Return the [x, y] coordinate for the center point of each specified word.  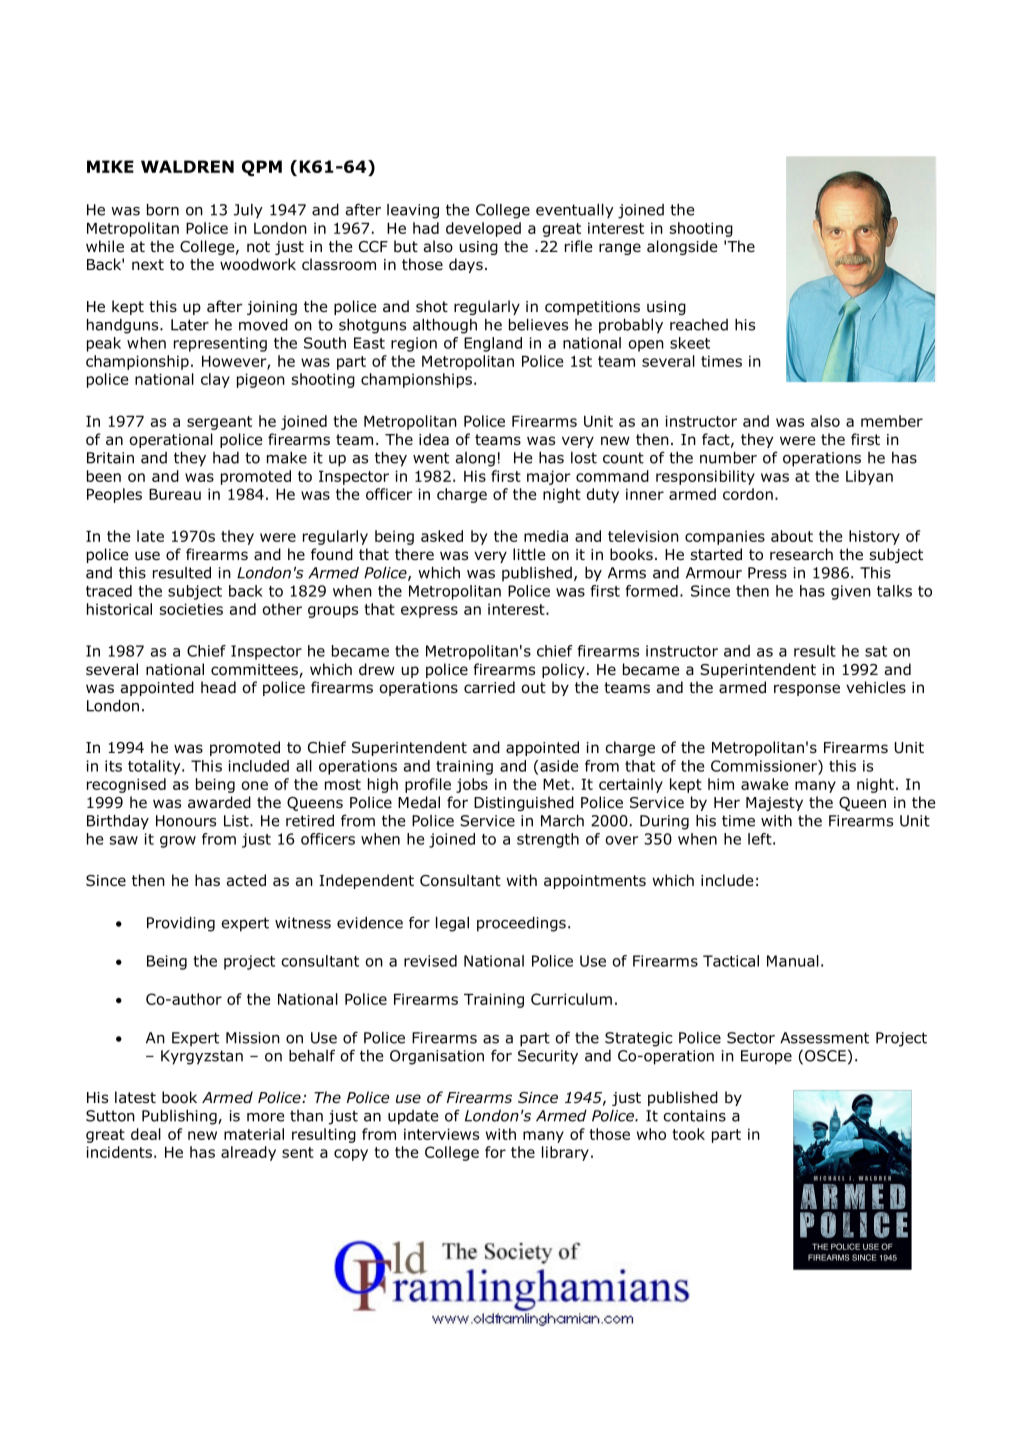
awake [764, 784]
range [620, 249]
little [529, 554]
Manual [793, 961]
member [892, 421]
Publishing [180, 1117]
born [163, 210]
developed [483, 229]
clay [215, 380]
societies [191, 609]
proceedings [521, 924]
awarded [219, 802]
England [493, 344]
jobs [472, 785]
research [801, 554]
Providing [181, 924]
